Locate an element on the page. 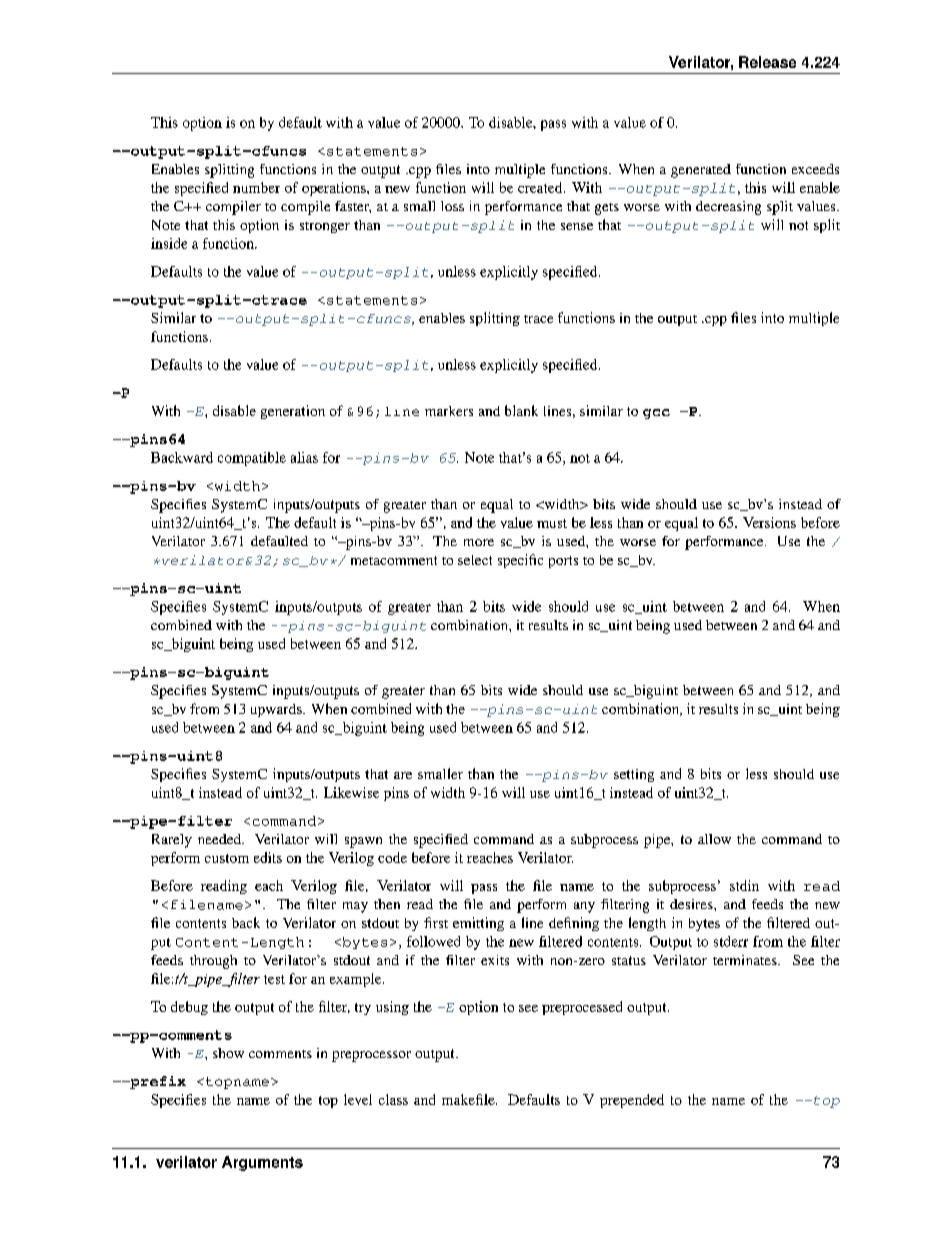 This document has width=952, height=1233. Versions is located at coordinates (769, 522).
